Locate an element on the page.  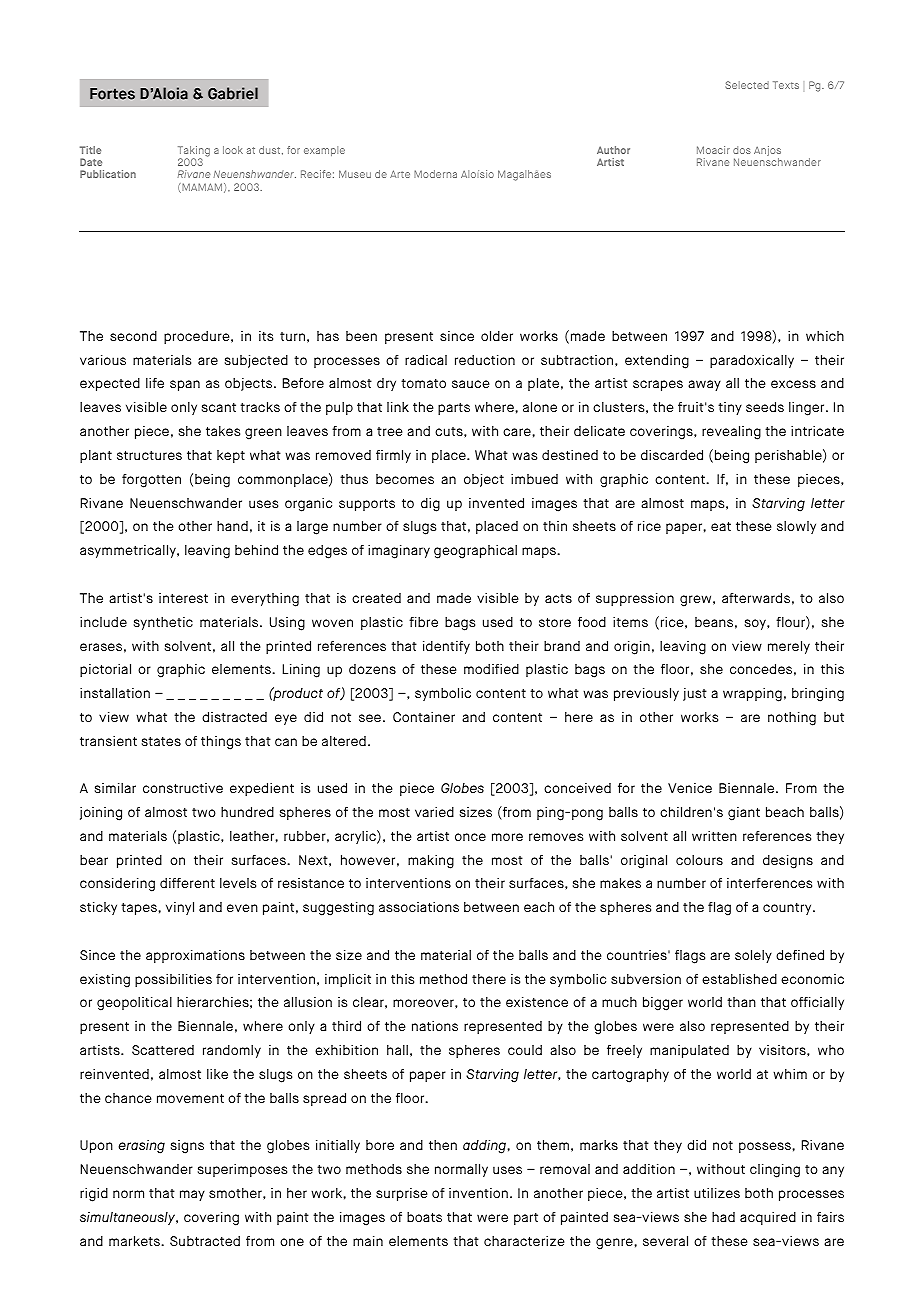
dos is located at coordinates (742, 150).
